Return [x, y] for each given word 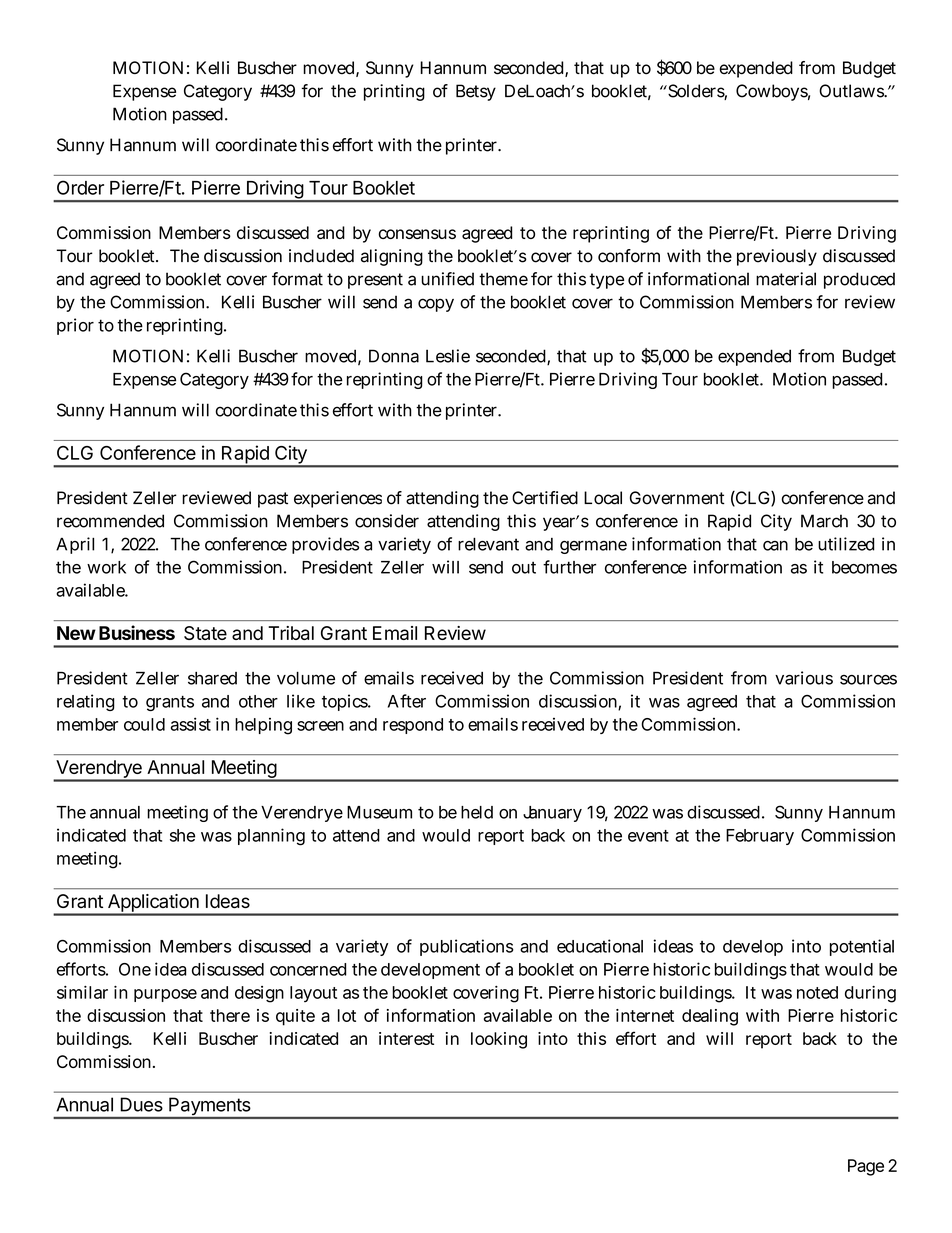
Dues [141, 1104]
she [182, 835]
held [477, 812]
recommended [110, 521]
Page [866, 1167]
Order [80, 187]
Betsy [476, 92]
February [760, 837]
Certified [545, 498]
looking [499, 1040]
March [824, 521]
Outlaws [852, 91]
